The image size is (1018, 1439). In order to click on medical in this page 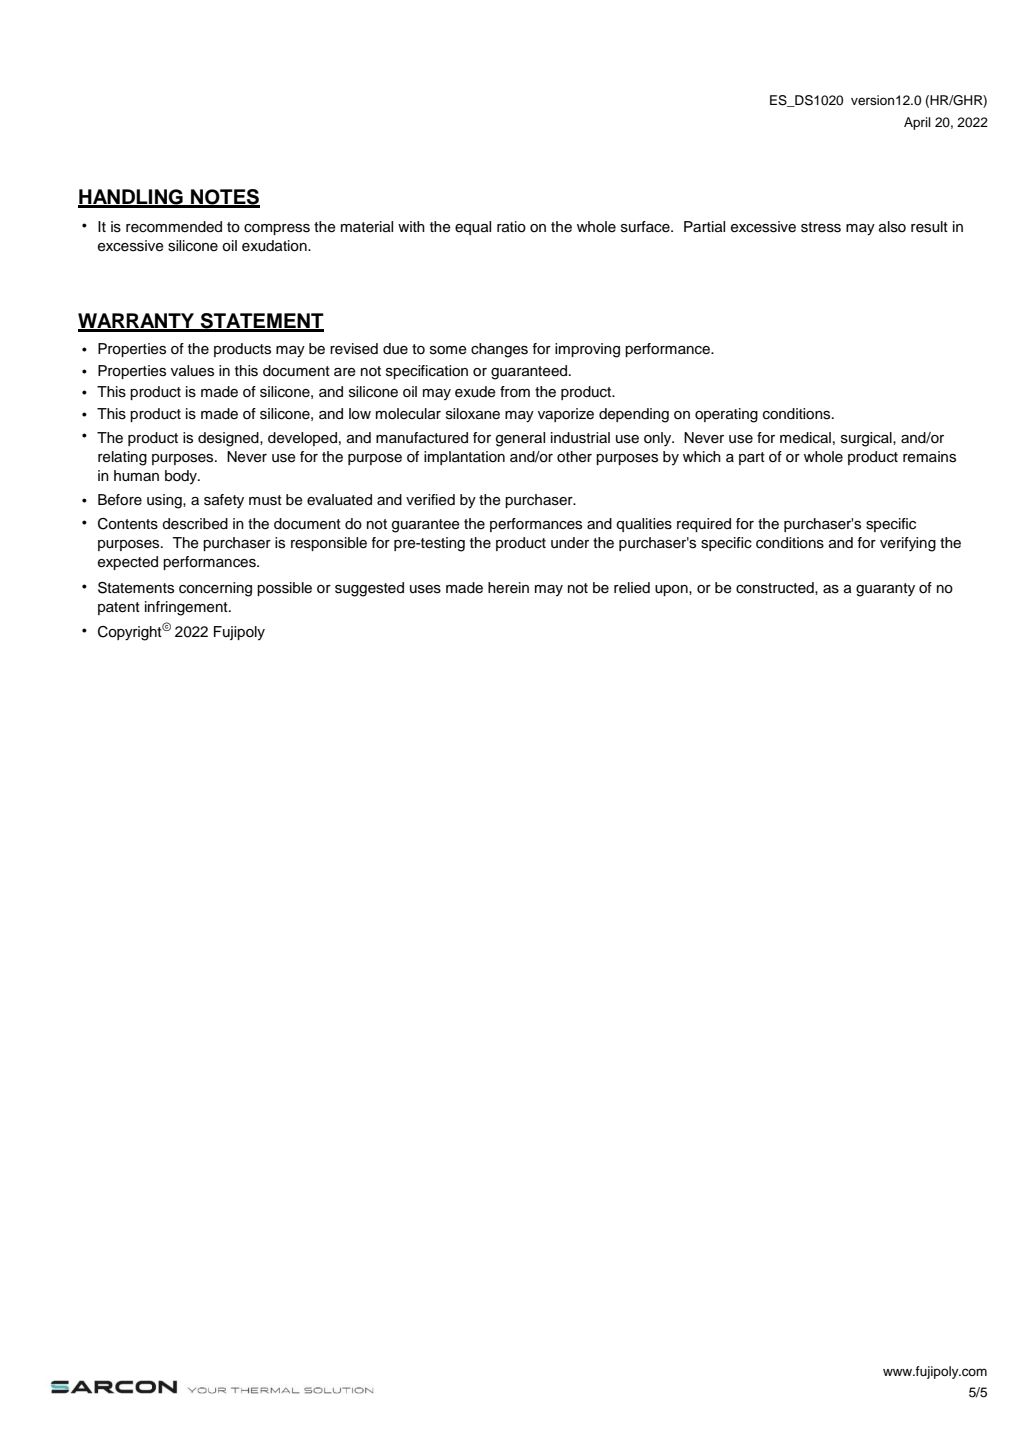, I will do `click(805, 438)`.
